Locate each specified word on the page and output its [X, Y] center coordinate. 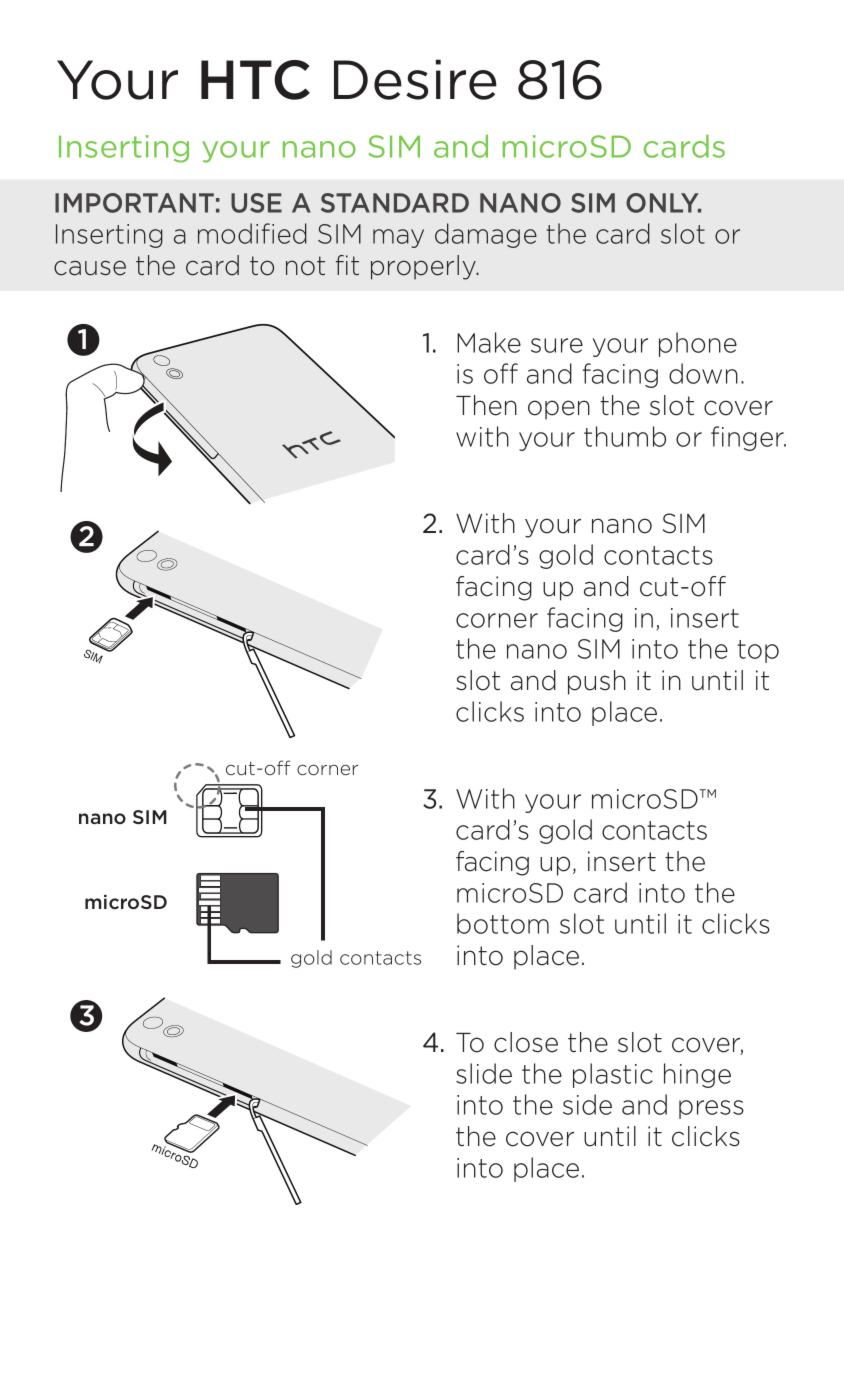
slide [484, 1073]
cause [90, 268]
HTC [255, 80]
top [758, 651]
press [711, 1109]
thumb [625, 436]
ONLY [663, 203]
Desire [415, 79]
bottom [503, 923]
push [597, 682]
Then [486, 405]
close [526, 1042]
